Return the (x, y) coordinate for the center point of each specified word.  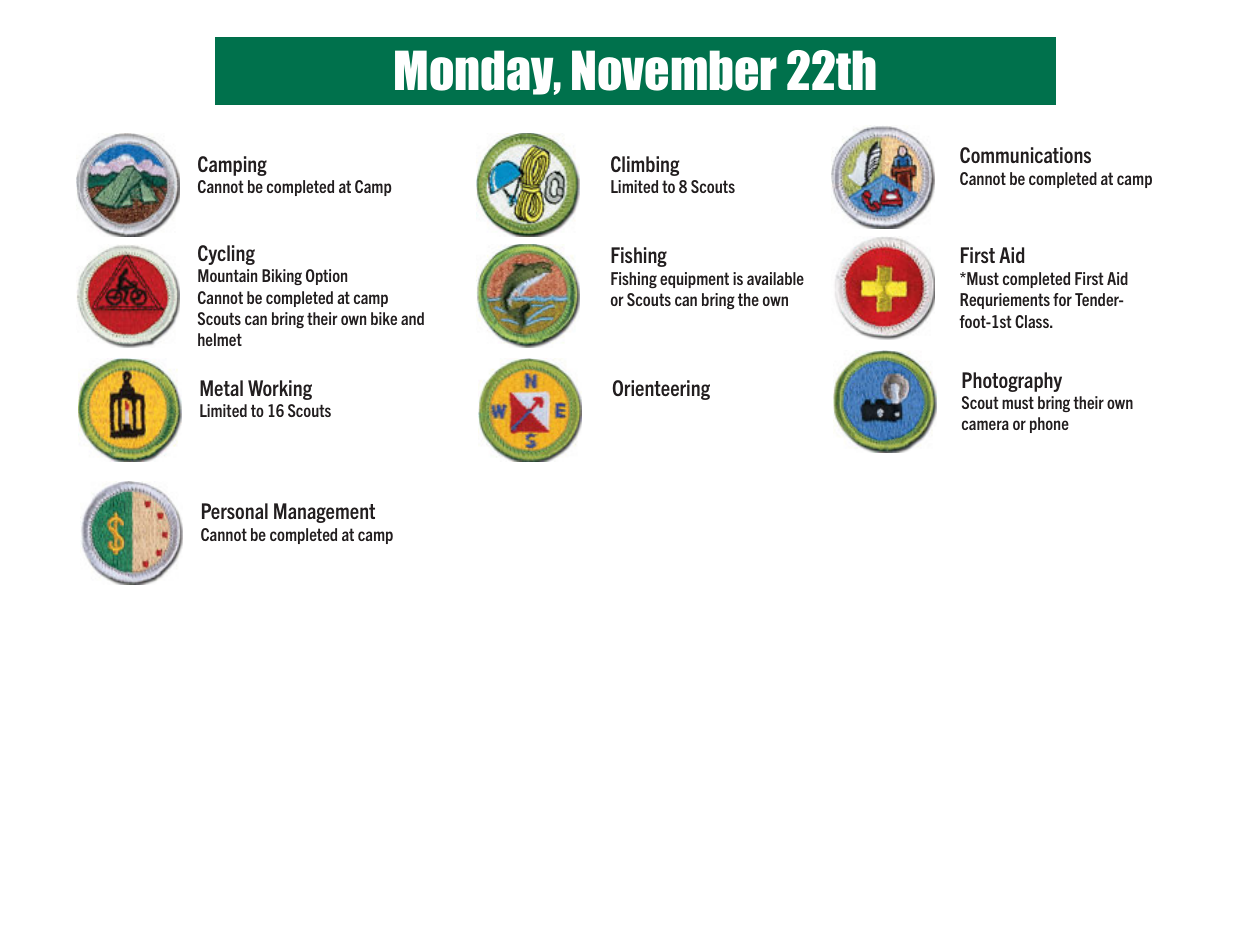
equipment (694, 280)
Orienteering (661, 390)
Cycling (226, 255)
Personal (235, 511)
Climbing (645, 166)
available (775, 278)
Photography (1012, 382)
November (674, 70)
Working (280, 390)
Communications (1025, 155)
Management (324, 513)
